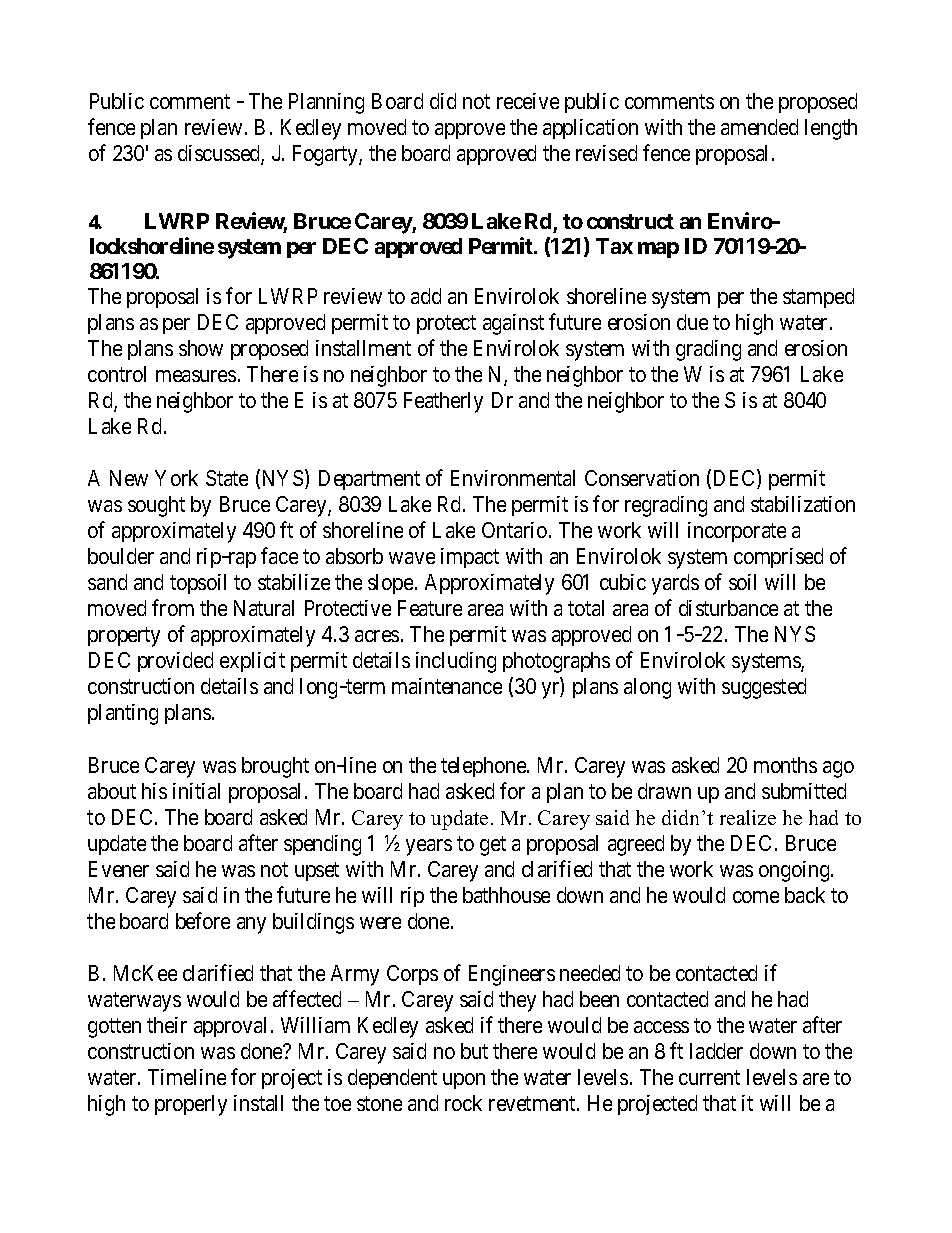  I want to click on Feature, so click(430, 608).
